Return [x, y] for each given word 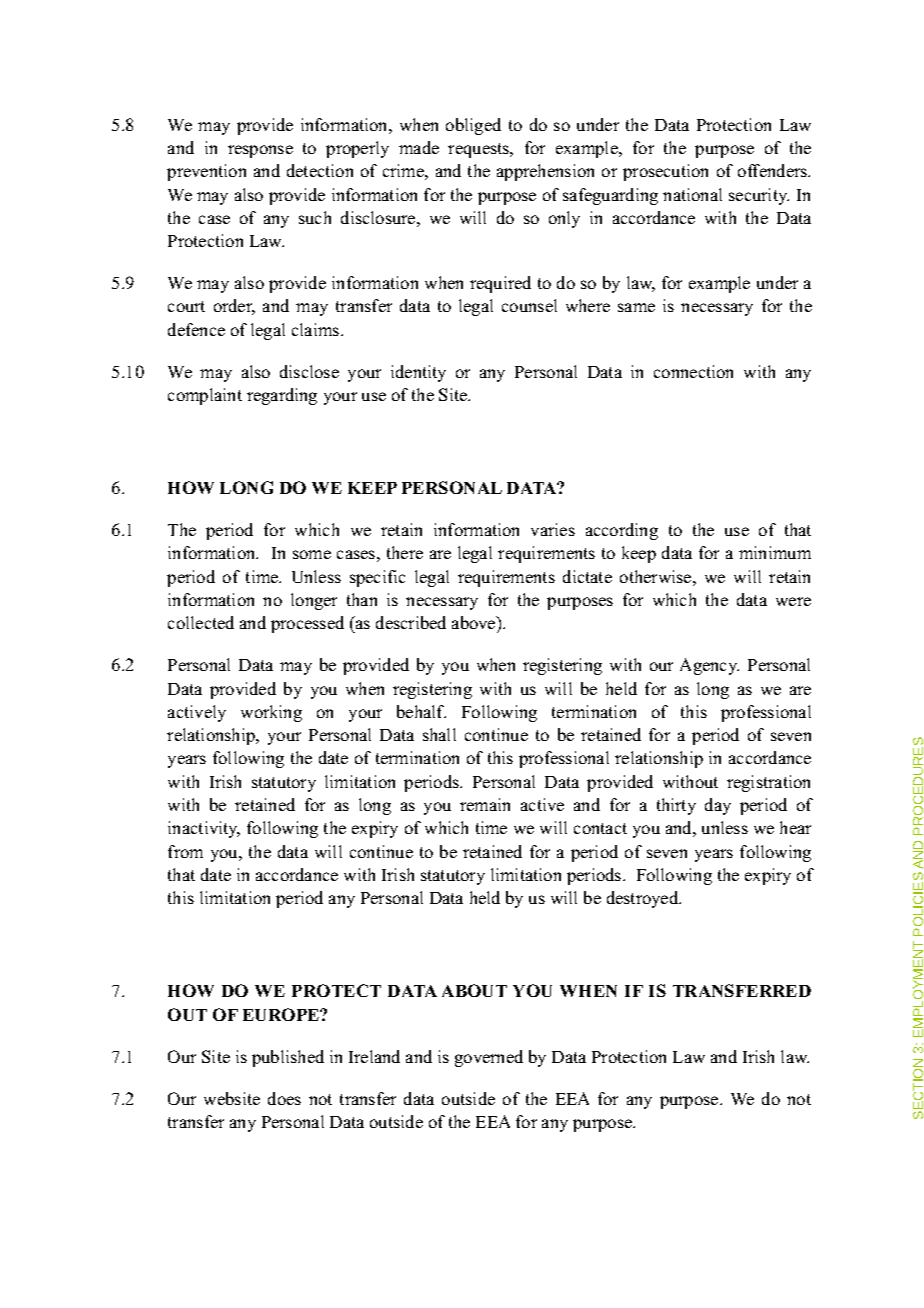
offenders [774, 170]
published [288, 1058]
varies [553, 529]
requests [480, 150]
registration [768, 783]
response [260, 151]
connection [693, 371]
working [271, 713]
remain [485, 804]
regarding [282, 396]
